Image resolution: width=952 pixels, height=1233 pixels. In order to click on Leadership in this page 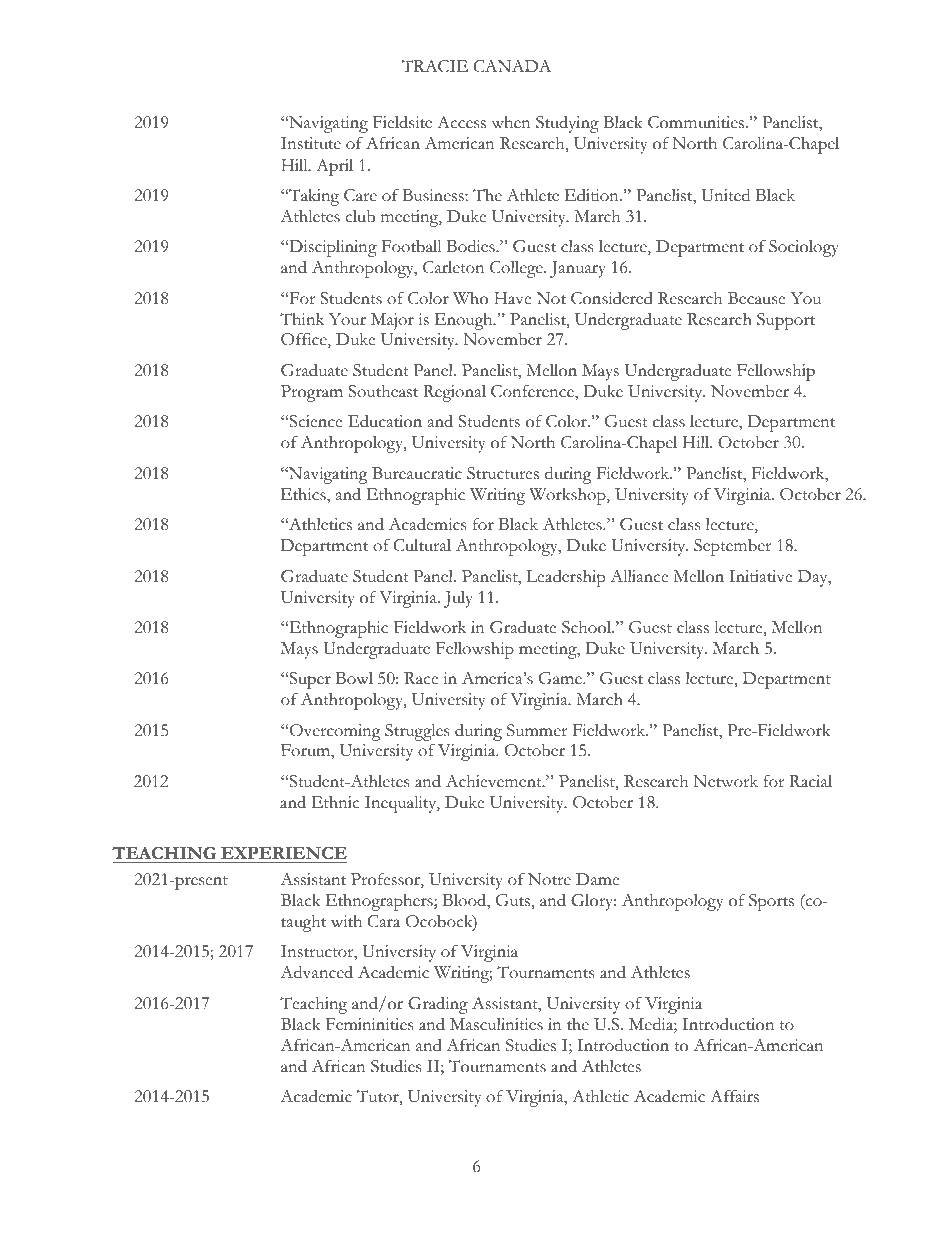, I will do `click(566, 578)`.
